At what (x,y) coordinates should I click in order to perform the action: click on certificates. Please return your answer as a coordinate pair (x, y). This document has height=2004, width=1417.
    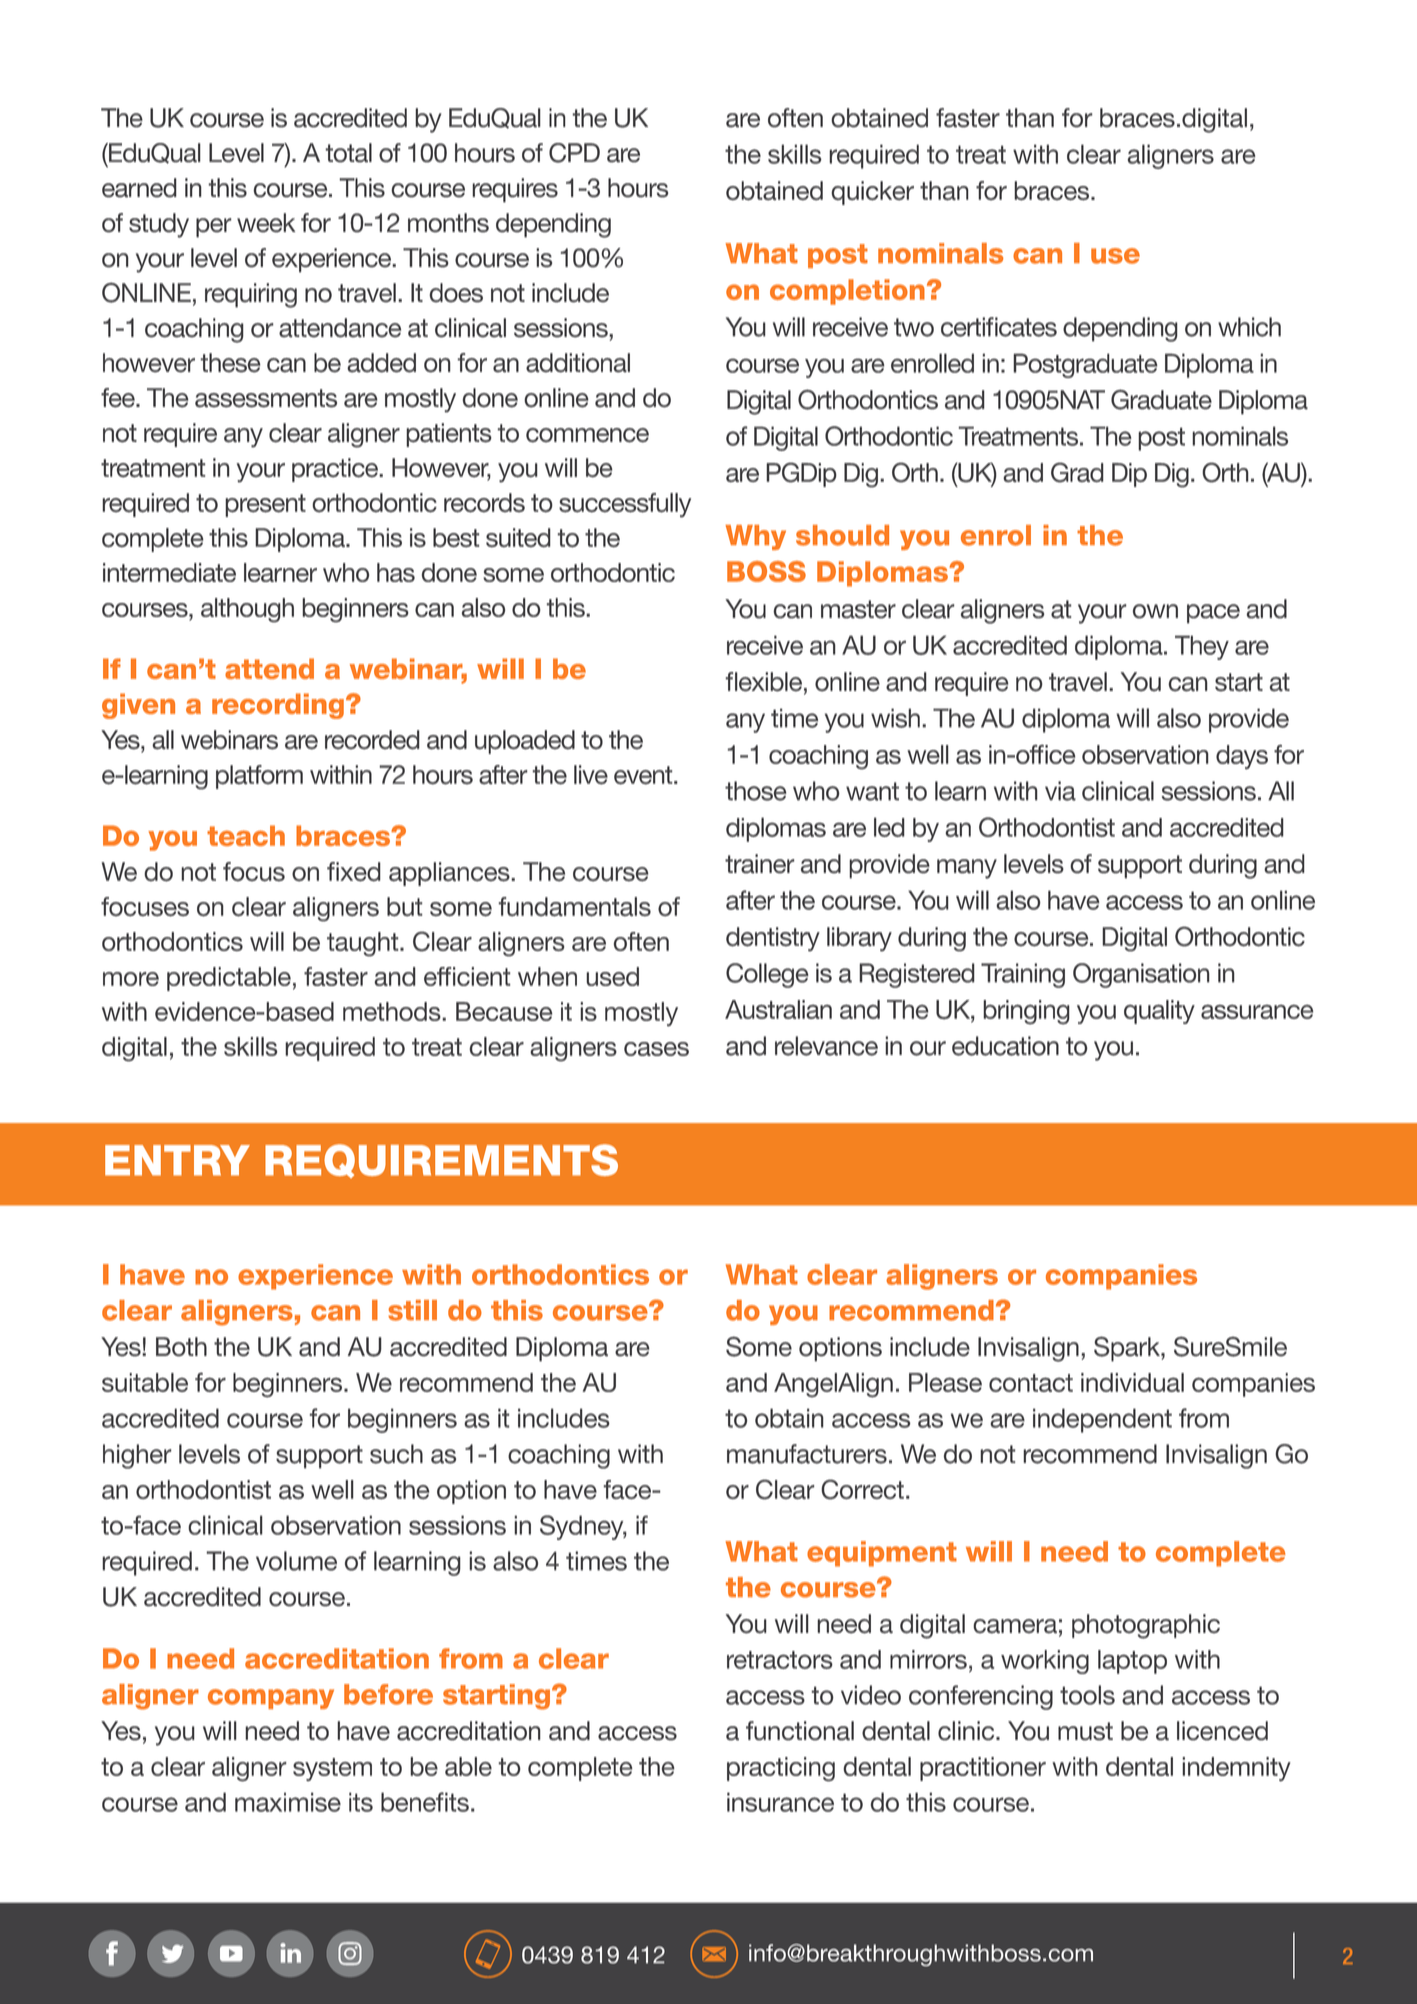
    Looking at the image, I should click on (999, 327).
